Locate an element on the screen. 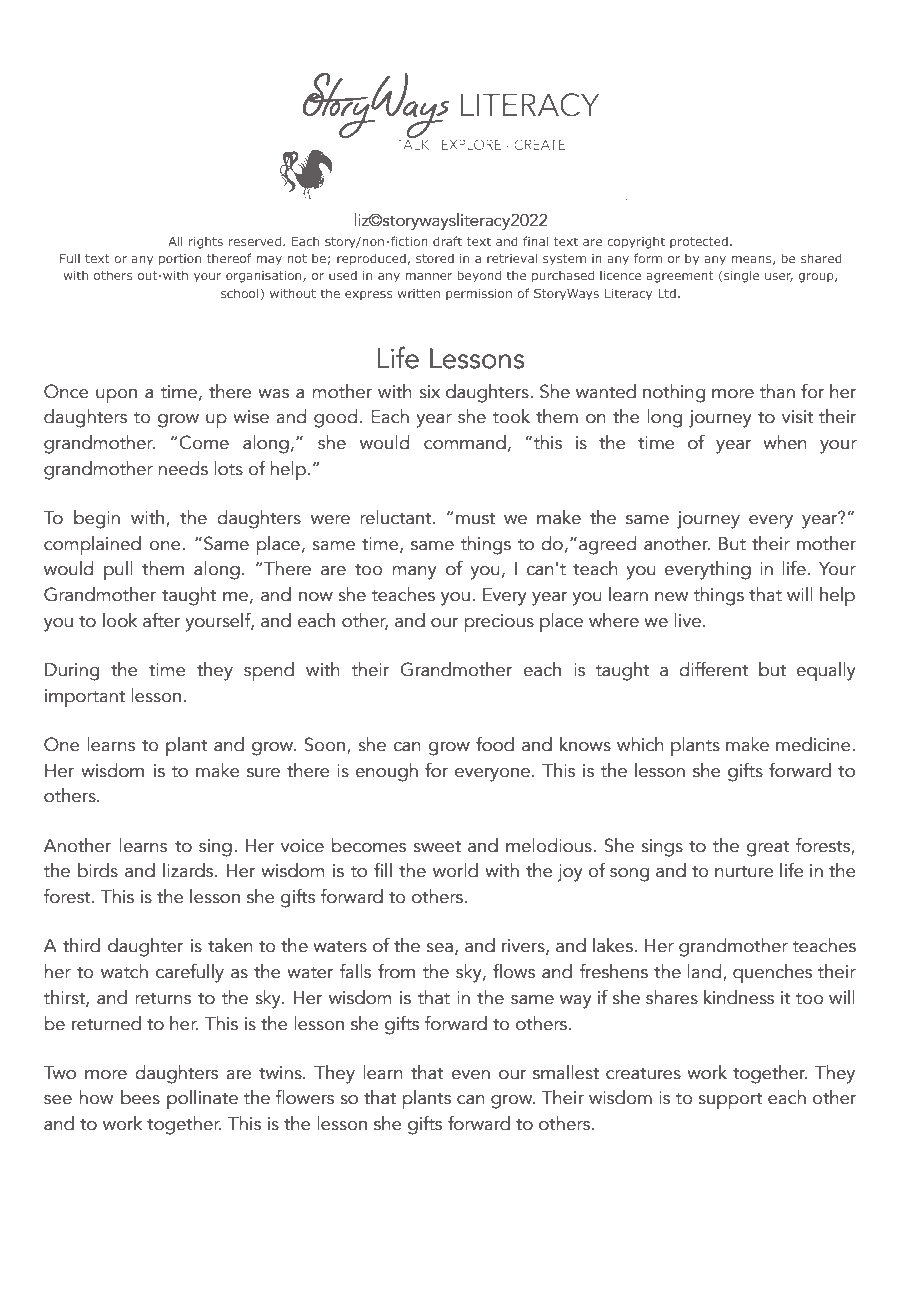 The image size is (924, 1307). stored is located at coordinates (435, 258).
